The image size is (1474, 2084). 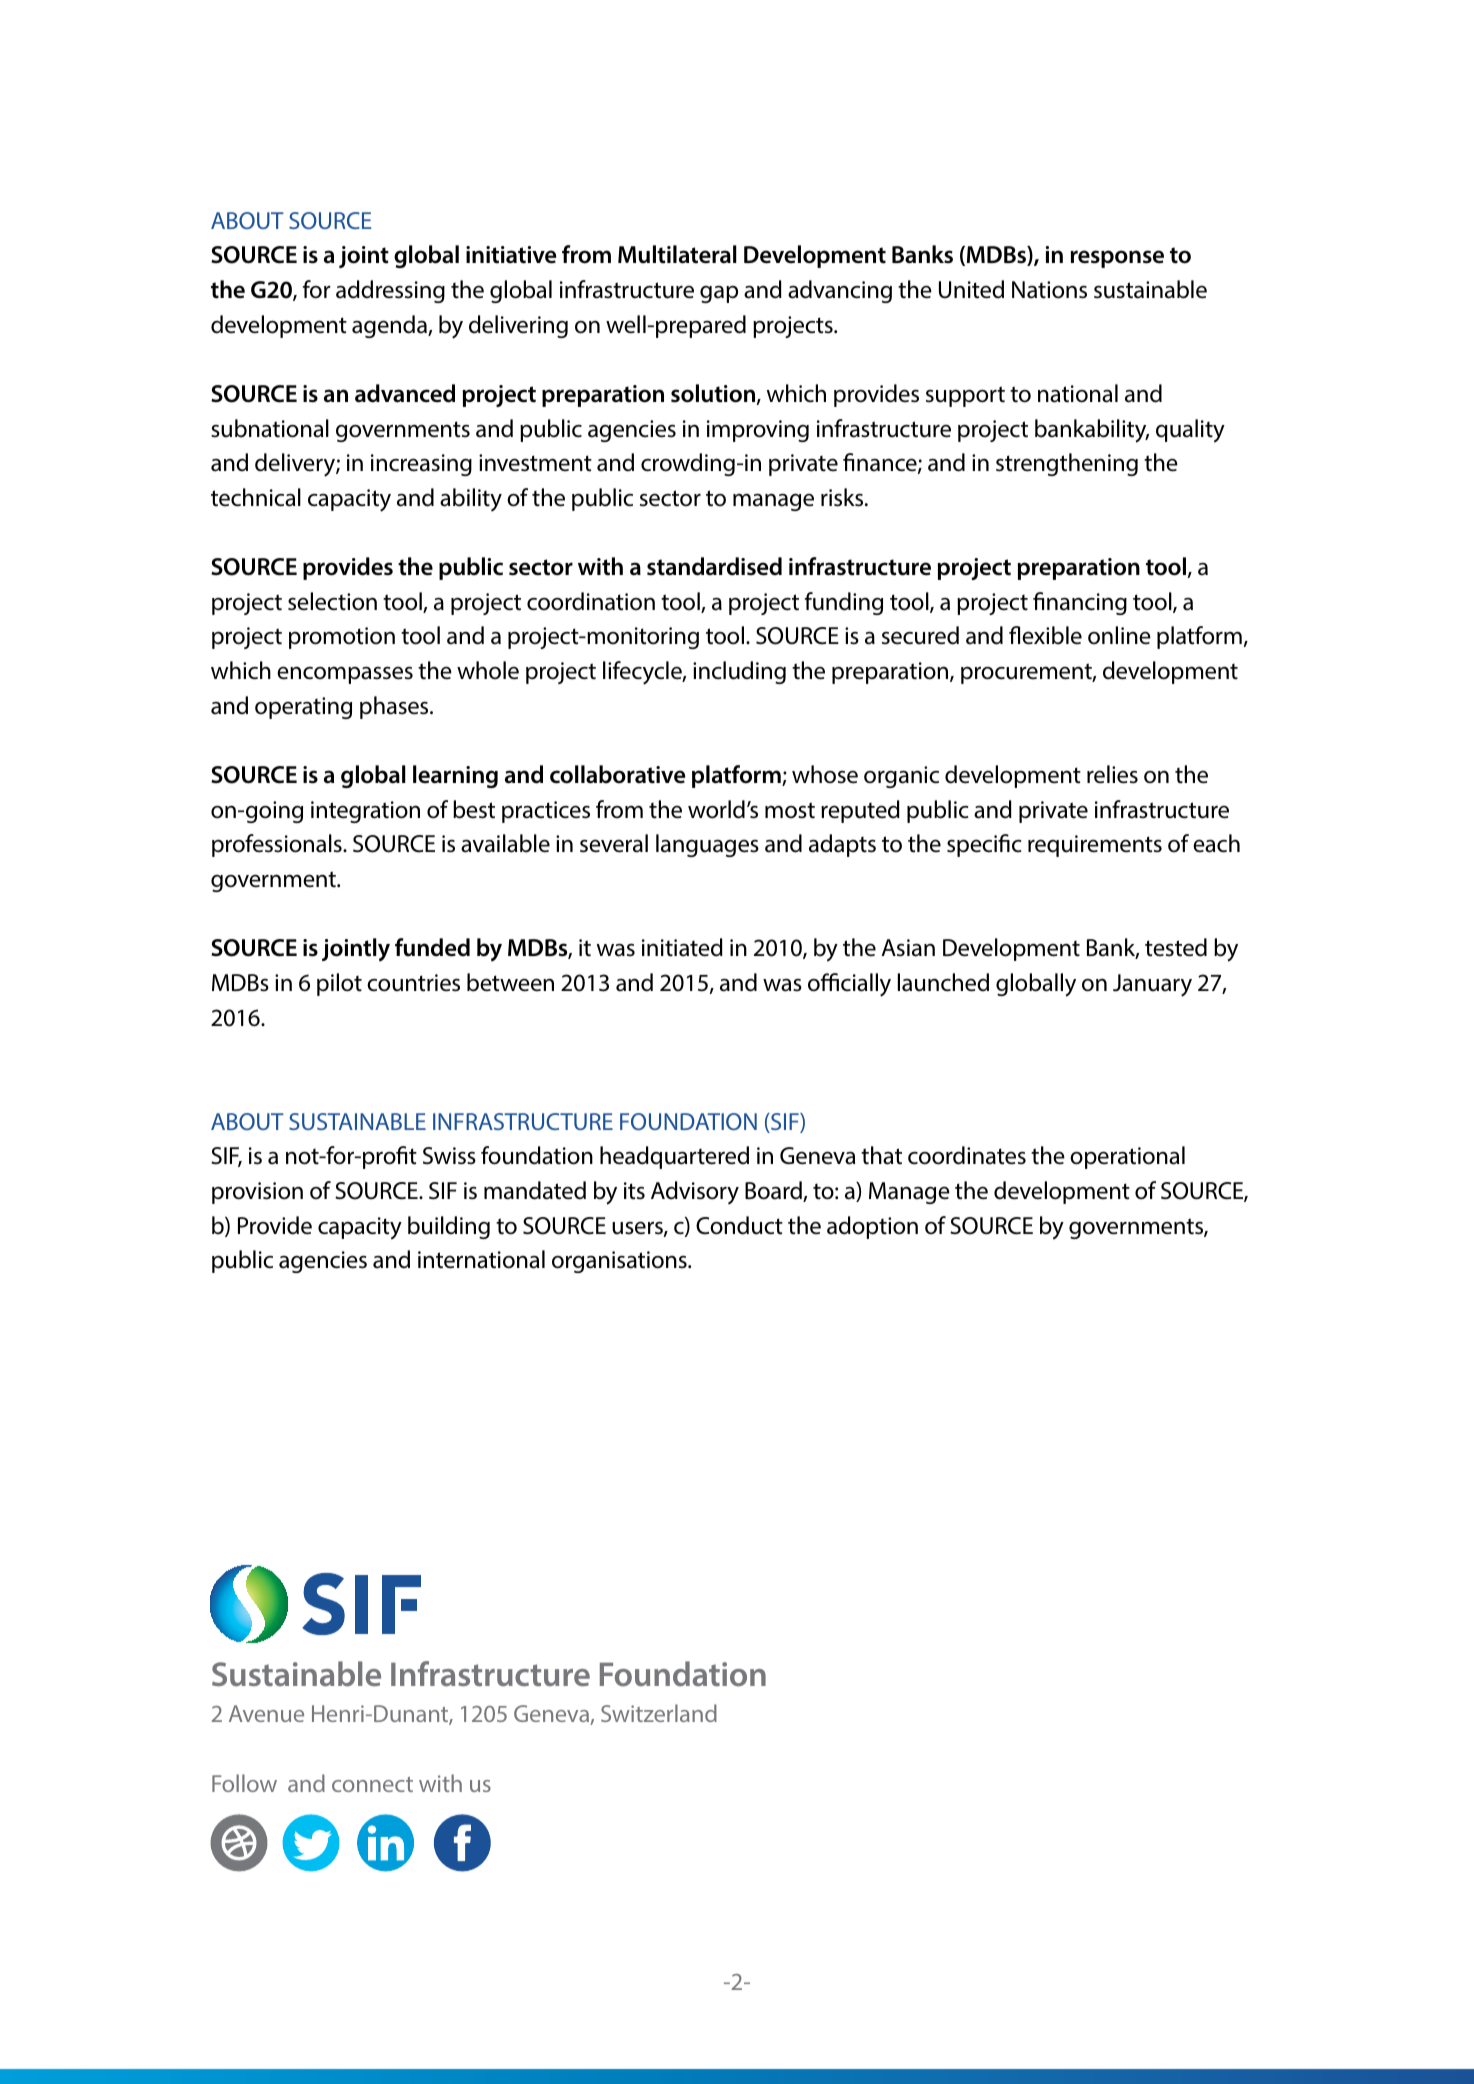 What do you see at coordinates (872, 1227) in the image?
I see `adoption` at bounding box center [872, 1227].
